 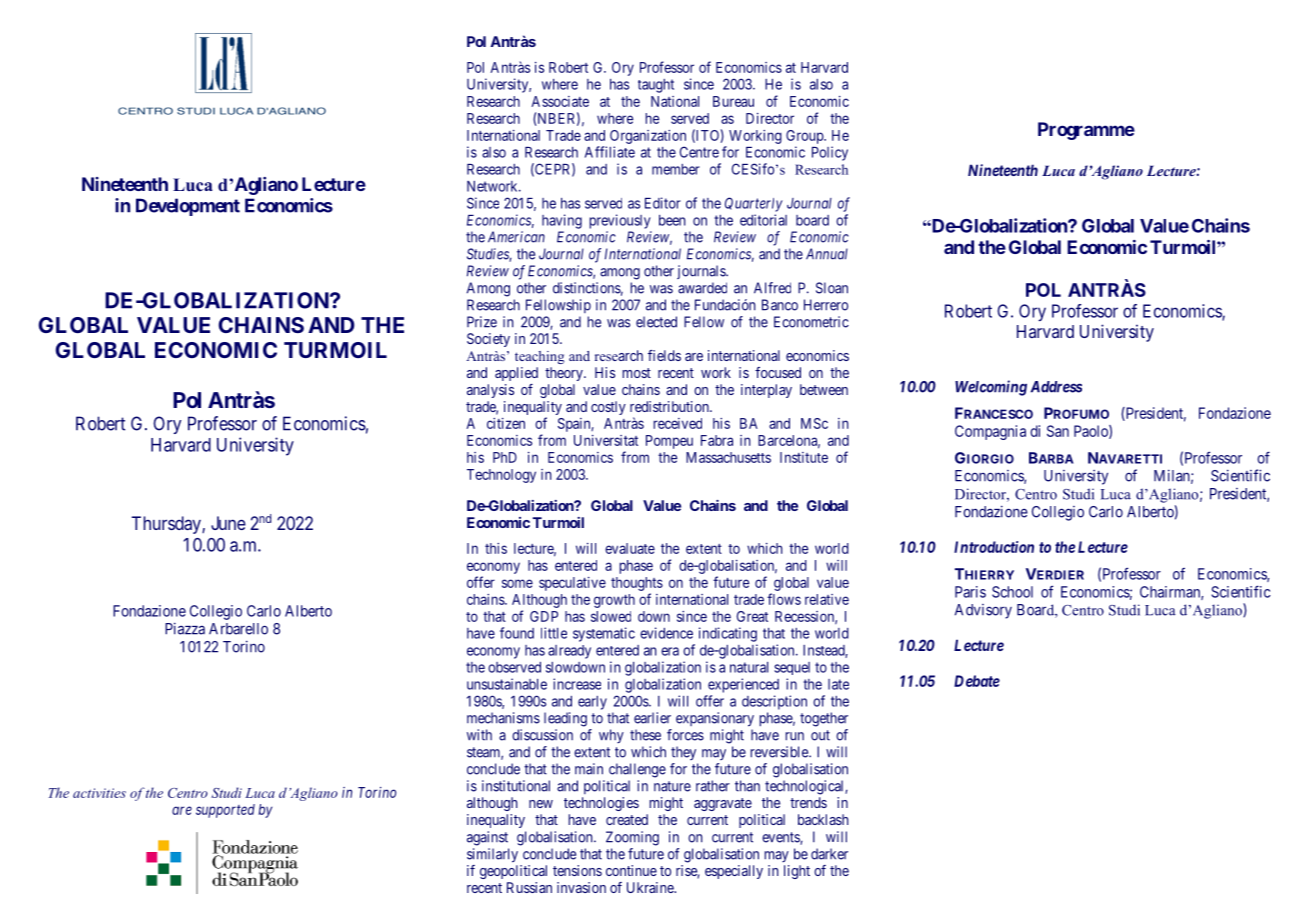 I want to click on June, so click(x=228, y=523).
